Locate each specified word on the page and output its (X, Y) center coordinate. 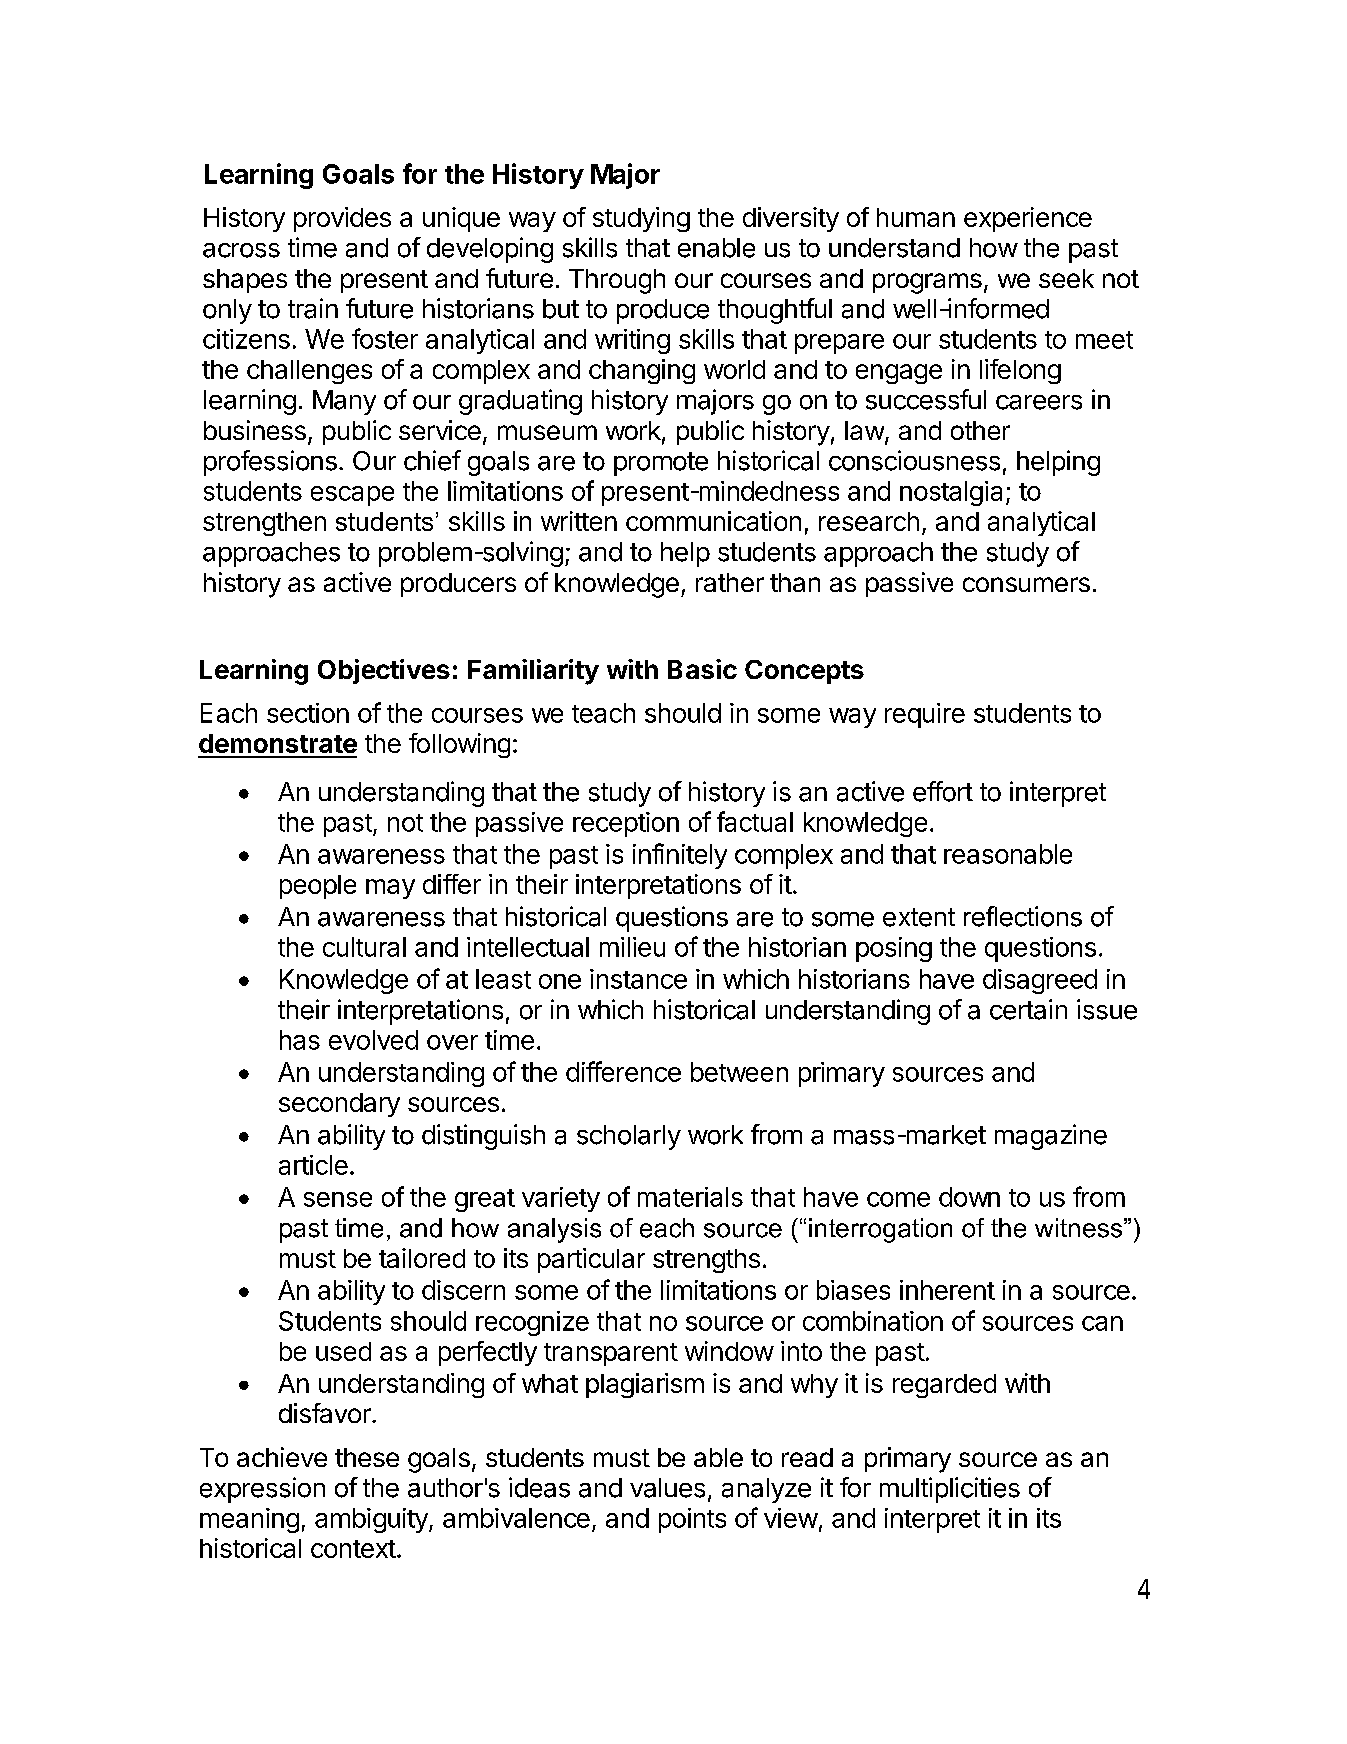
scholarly (629, 1137)
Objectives (384, 671)
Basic (702, 669)
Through (617, 281)
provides (342, 219)
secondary (339, 1105)
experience (1028, 219)
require (925, 715)
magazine (1051, 1137)
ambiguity (372, 1520)
